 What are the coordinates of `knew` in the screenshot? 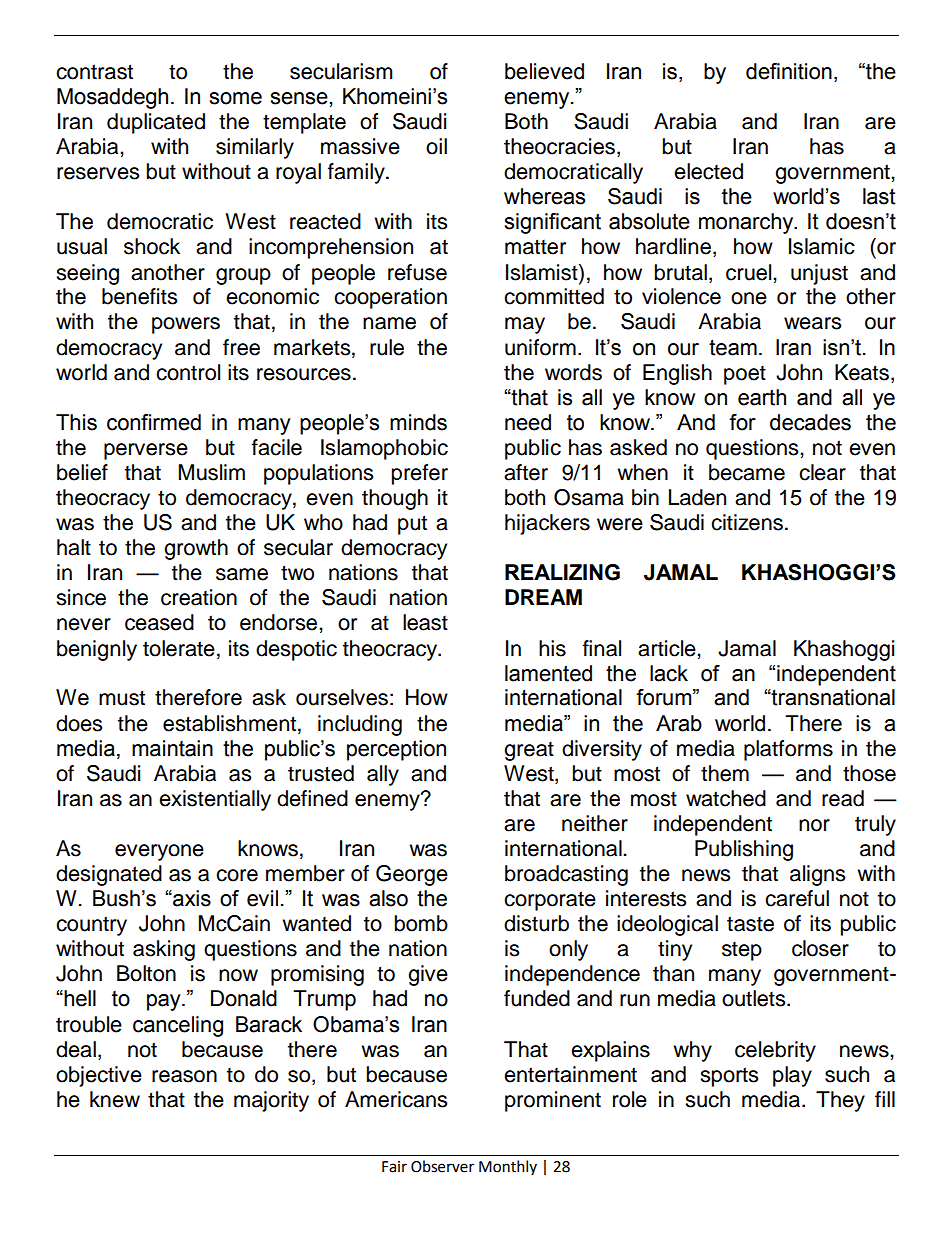 It's located at (115, 1099).
